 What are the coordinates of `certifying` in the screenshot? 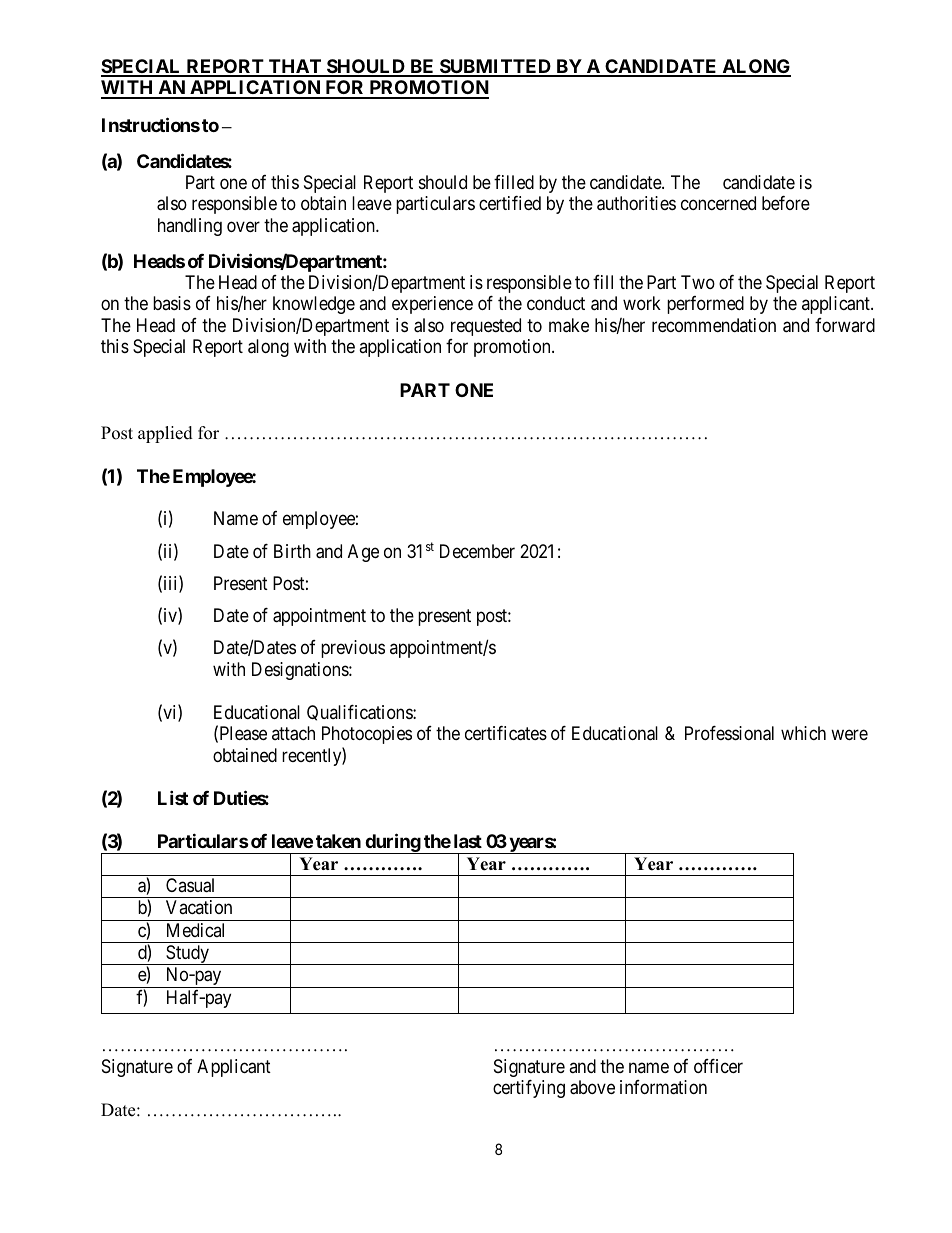 It's located at (529, 1089).
